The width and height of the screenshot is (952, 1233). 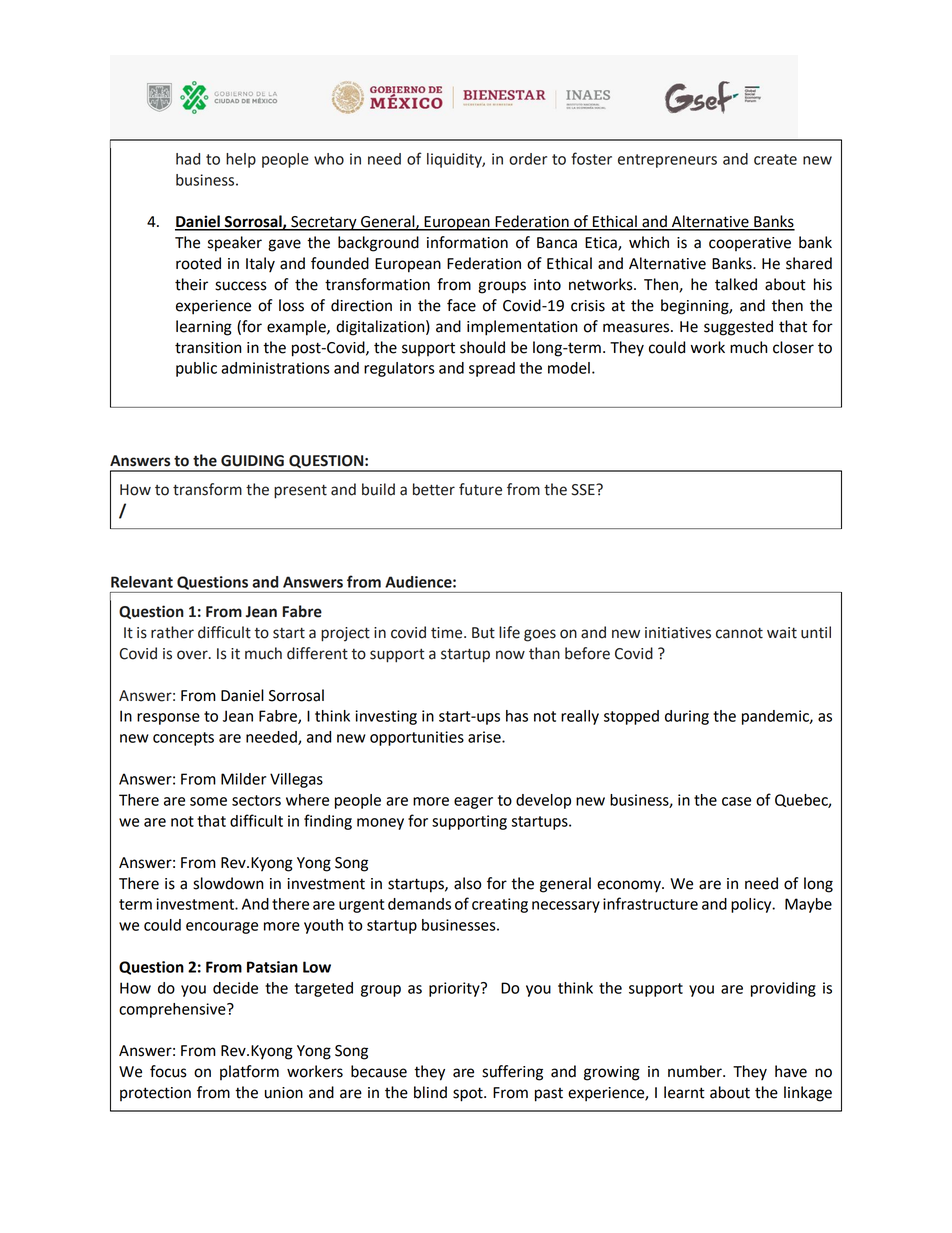 What do you see at coordinates (252, 461) in the screenshot?
I see `GUIDING` at bounding box center [252, 461].
